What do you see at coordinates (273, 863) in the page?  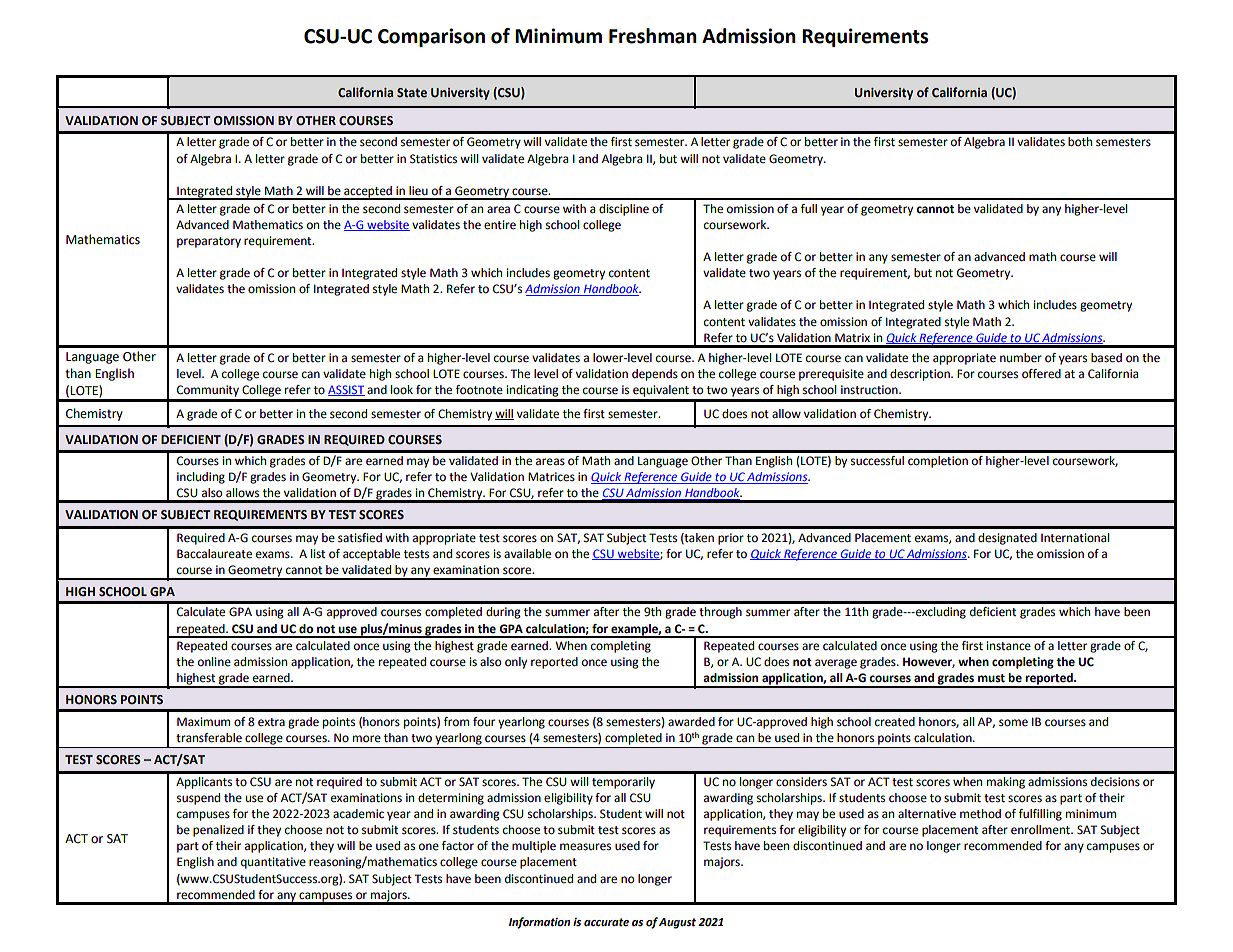 I see `quantitative` at bounding box center [273, 863].
